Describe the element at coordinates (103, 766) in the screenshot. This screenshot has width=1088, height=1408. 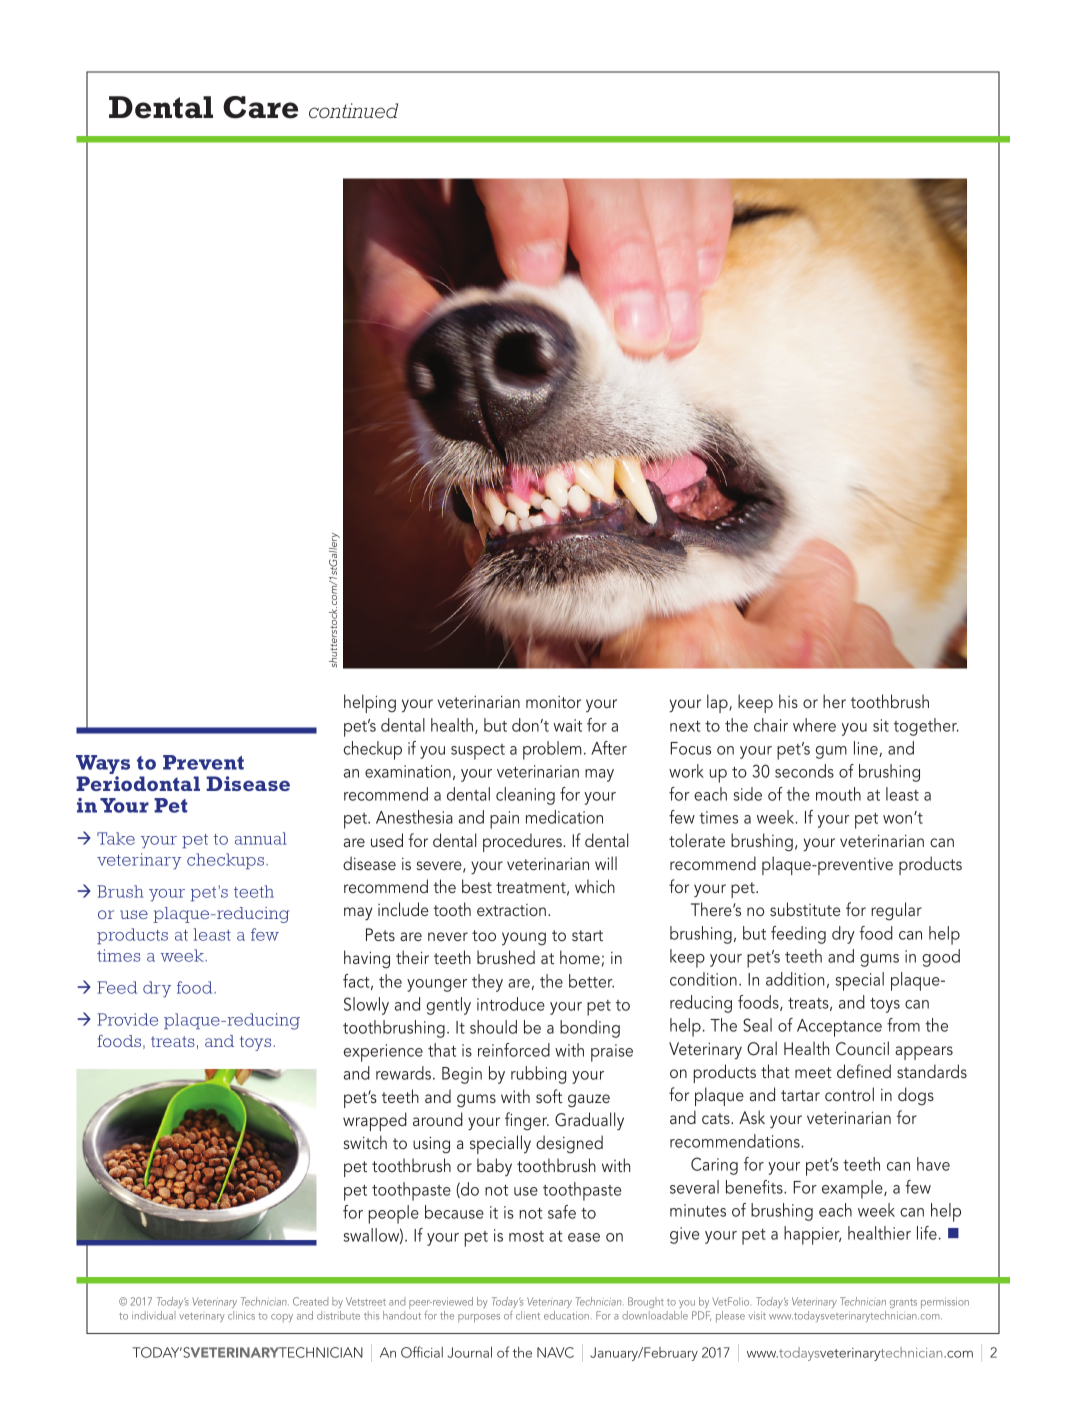
I see `Ways` at that location.
